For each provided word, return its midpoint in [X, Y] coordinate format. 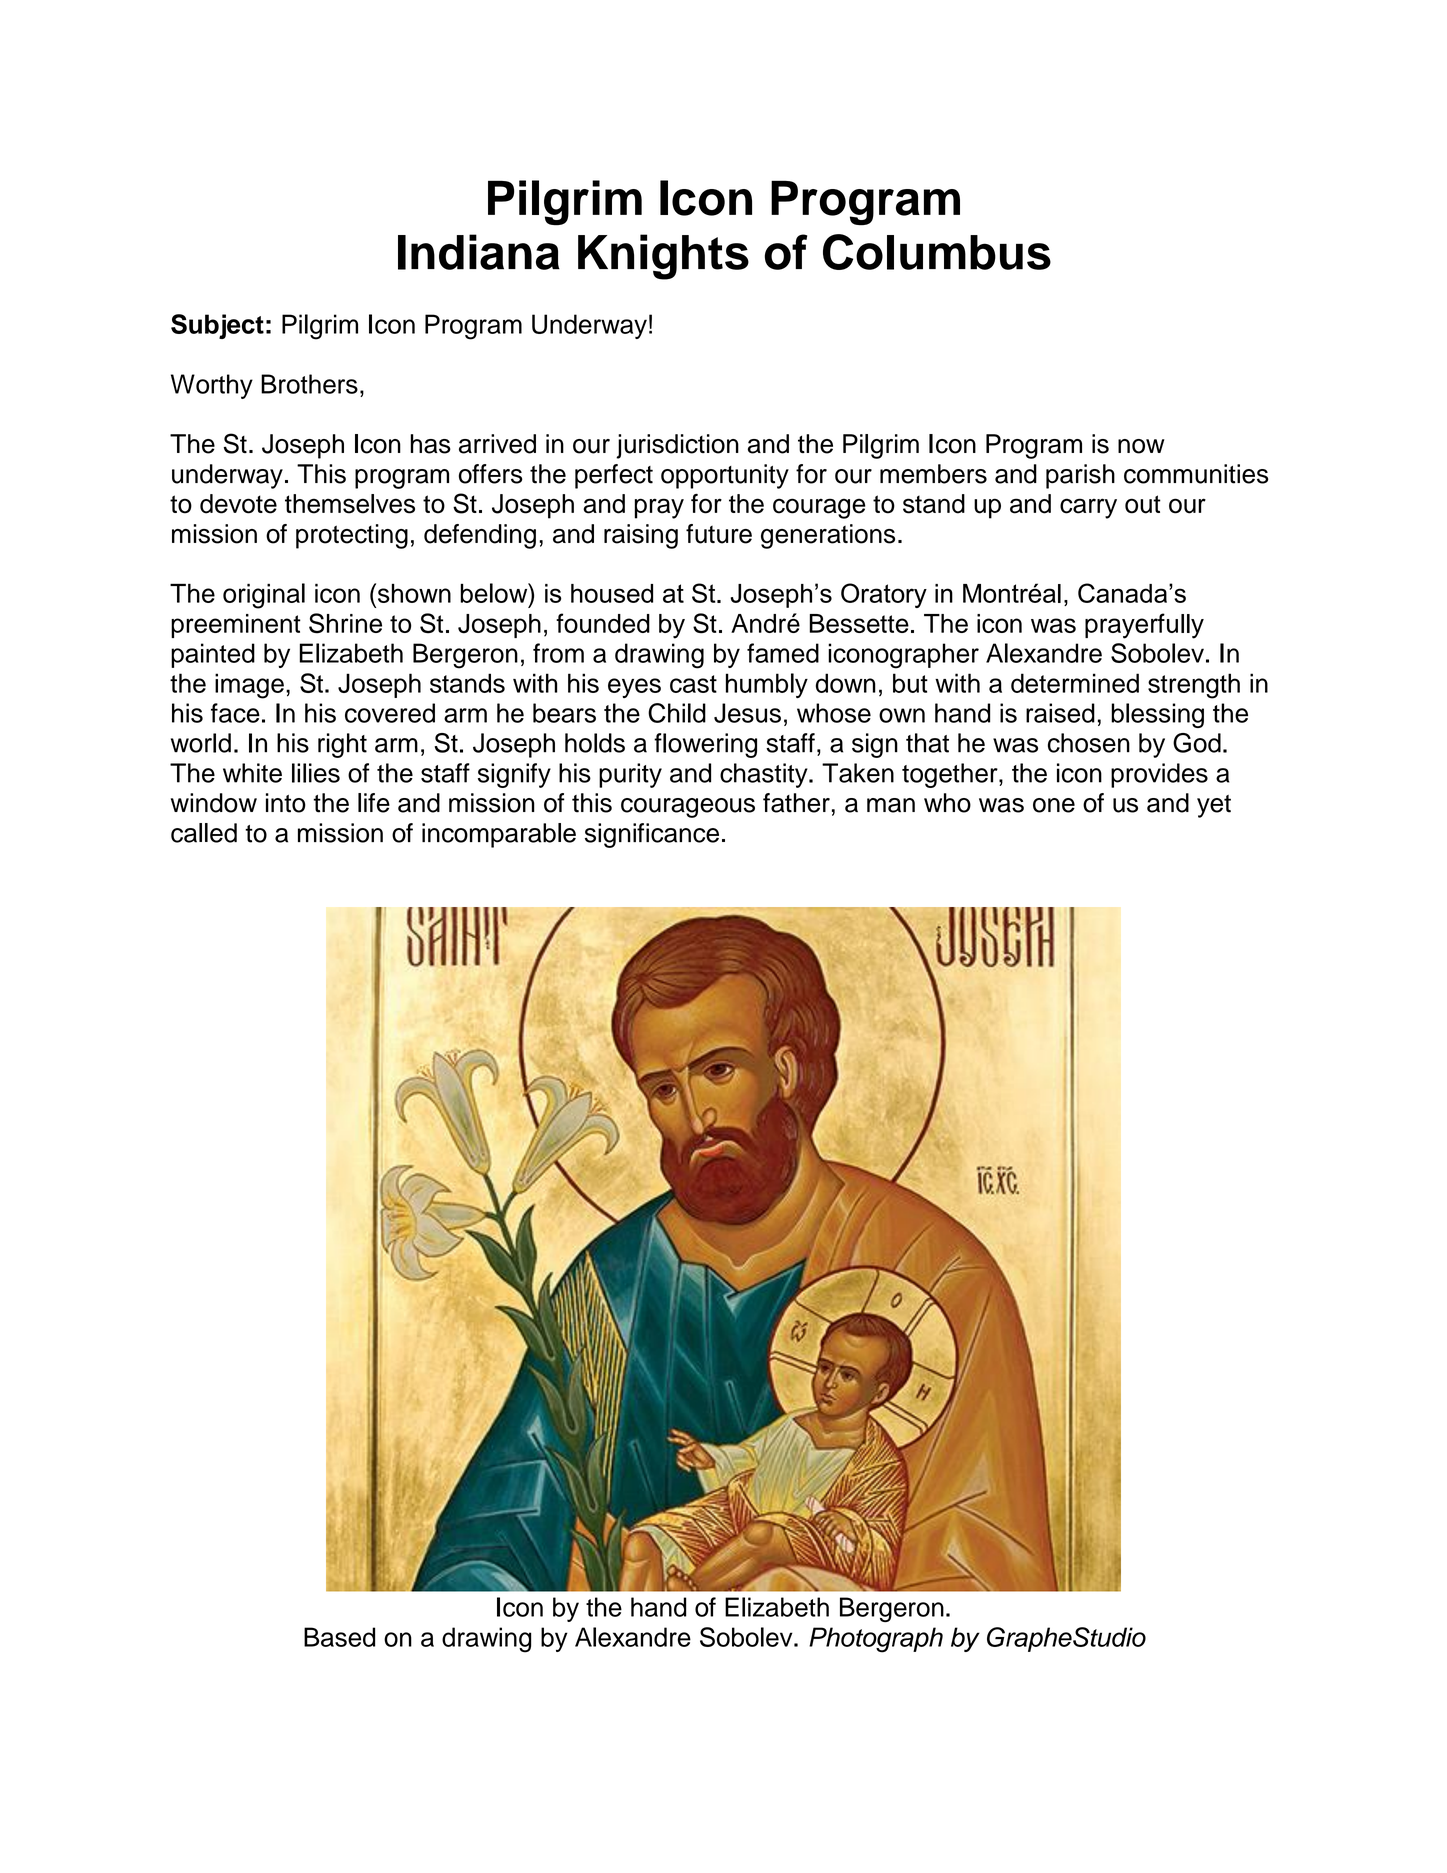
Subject [217, 326]
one [1054, 805]
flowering [705, 745]
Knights [663, 257]
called [204, 833]
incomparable [499, 835]
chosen [1089, 743]
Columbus [937, 252]
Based [339, 1637]
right [342, 745]
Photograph [876, 1640]
